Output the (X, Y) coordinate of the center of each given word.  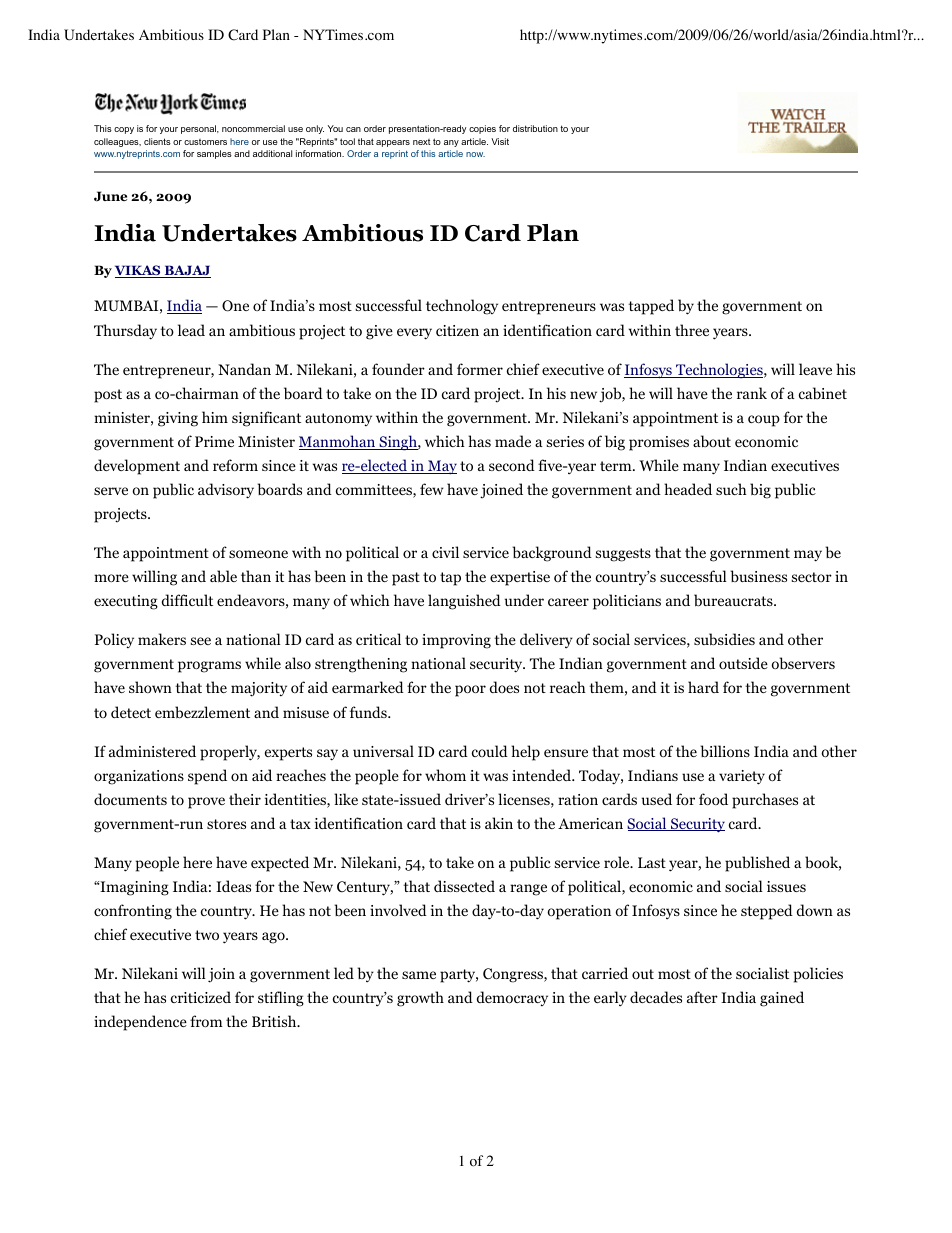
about (712, 441)
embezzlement (202, 712)
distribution (535, 128)
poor (470, 691)
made (513, 441)
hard (703, 687)
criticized (201, 997)
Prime (214, 441)
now (475, 154)
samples (214, 154)
